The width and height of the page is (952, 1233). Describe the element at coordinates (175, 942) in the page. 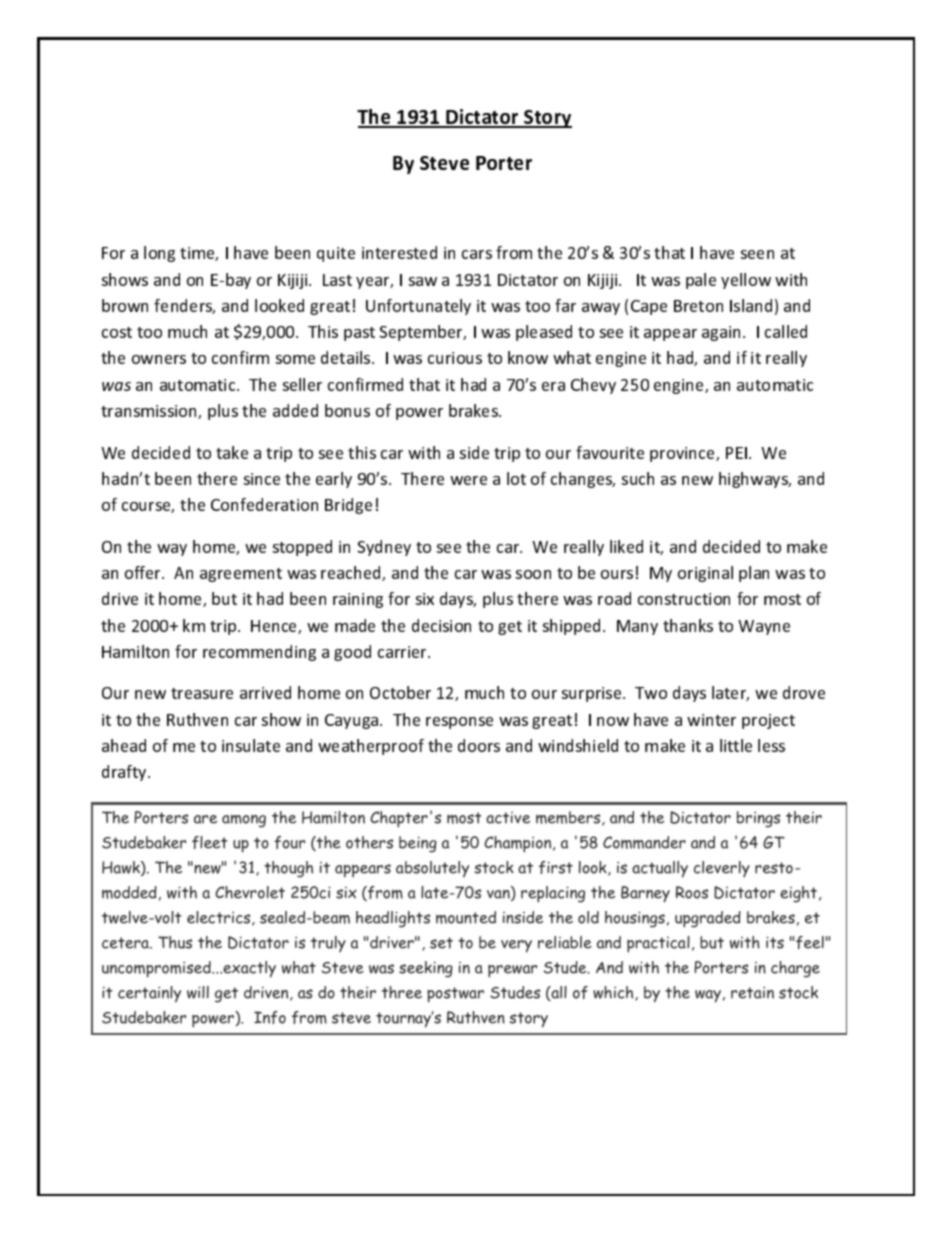

I see `Thus` at that location.
